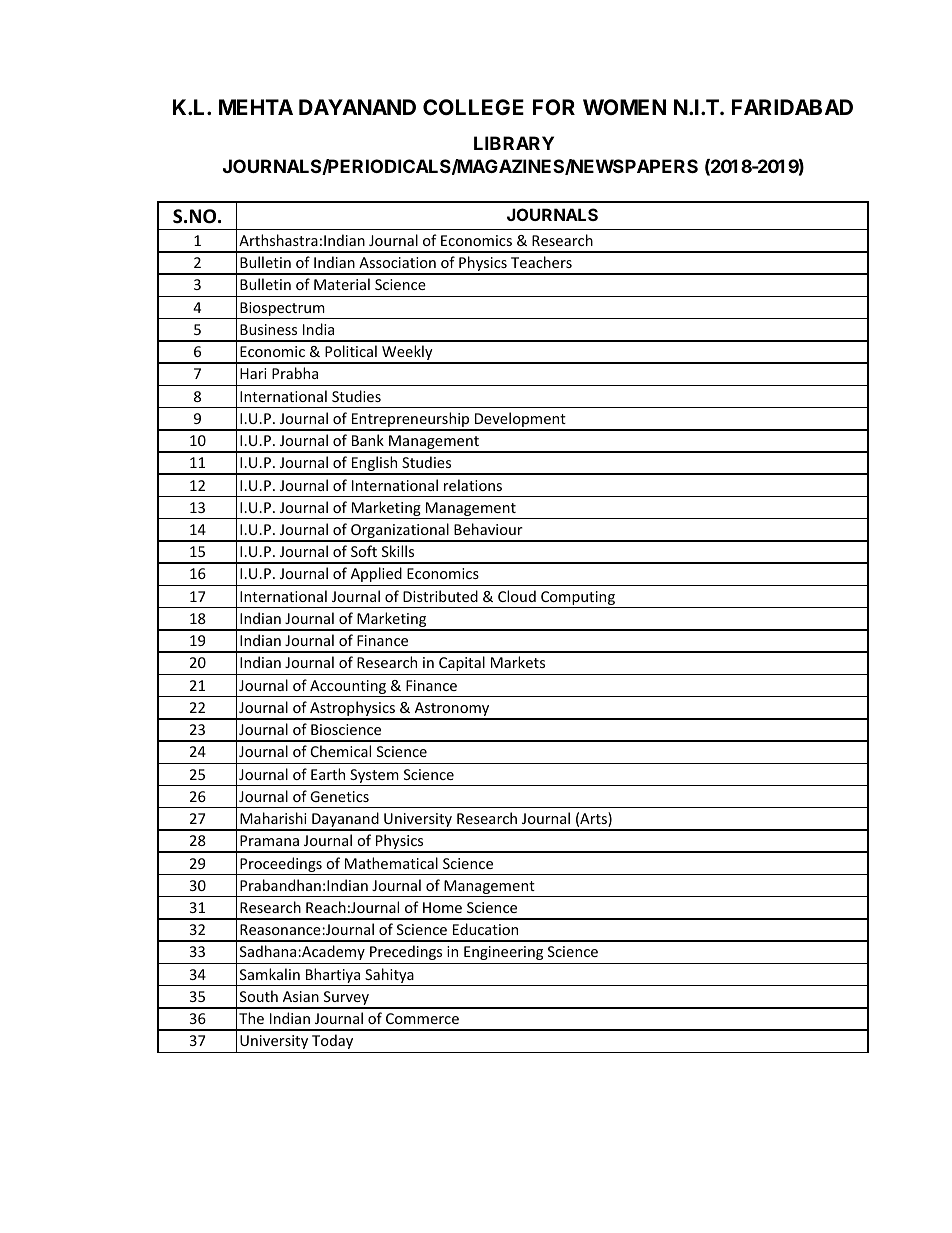 The width and height of the screenshot is (952, 1233). What do you see at coordinates (554, 107) in the screenshot?
I see `FOR` at bounding box center [554, 107].
